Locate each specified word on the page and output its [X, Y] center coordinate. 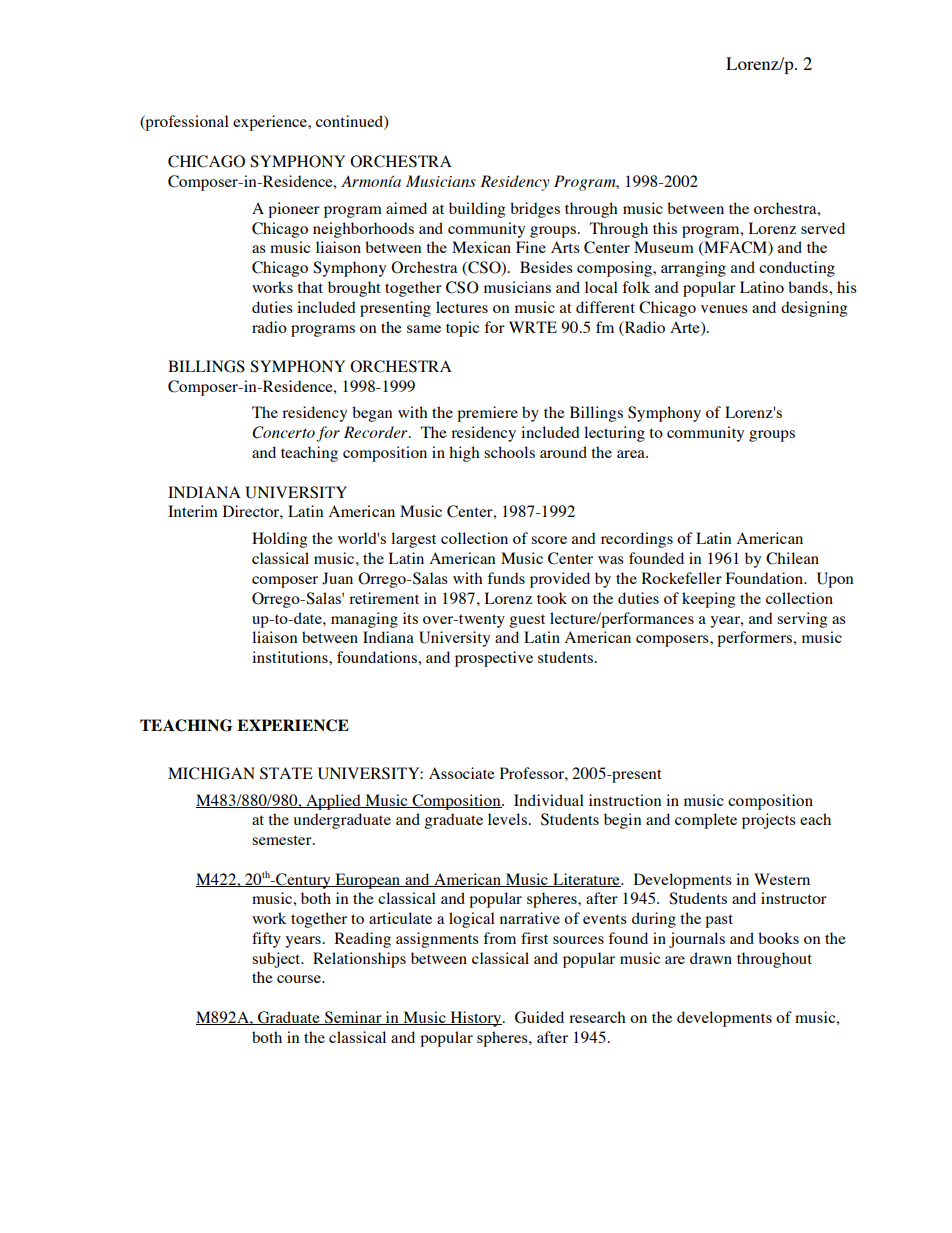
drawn [711, 958]
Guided [539, 1017]
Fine [531, 247]
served [823, 228]
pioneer [294, 210]
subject [277, 960]
